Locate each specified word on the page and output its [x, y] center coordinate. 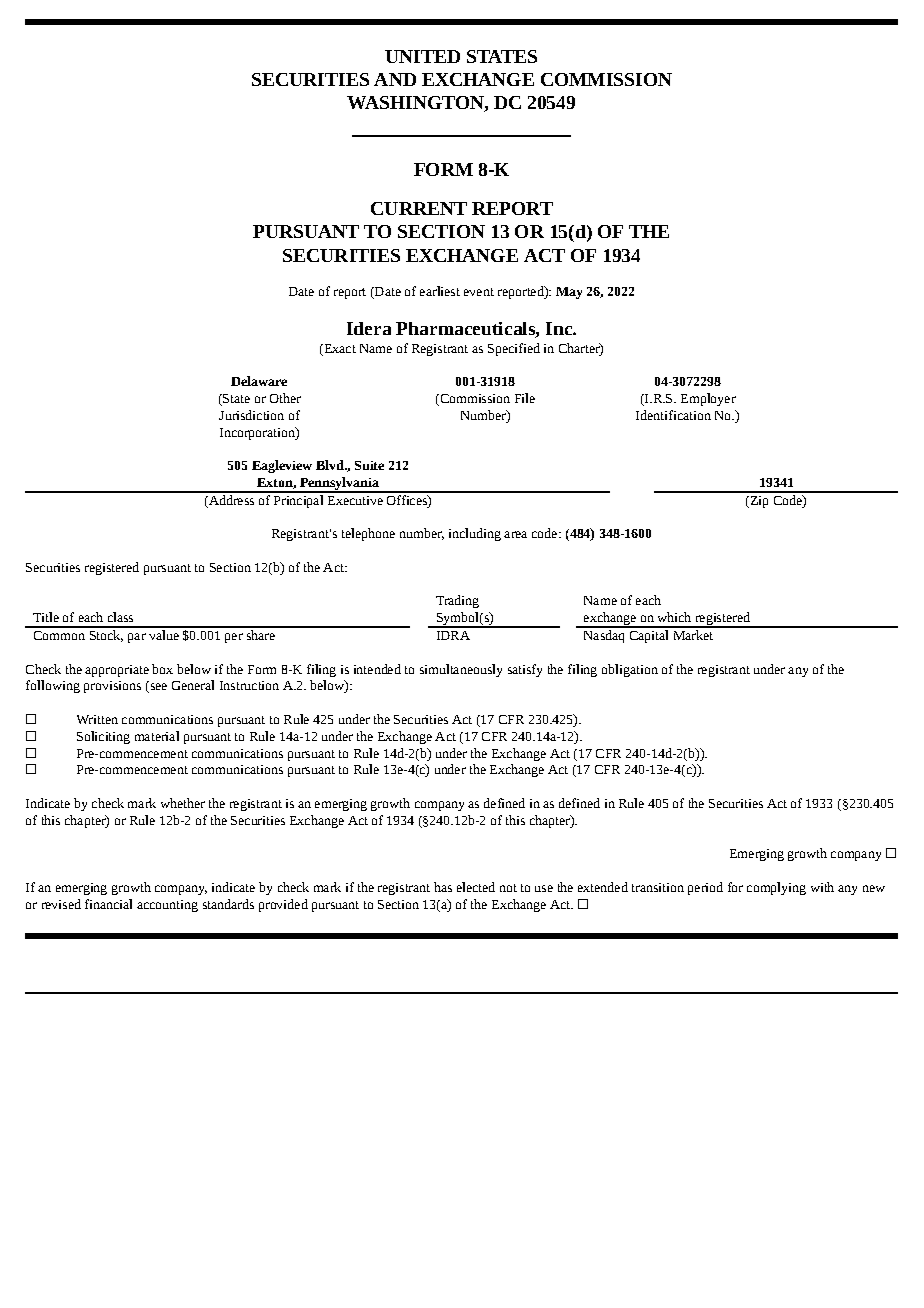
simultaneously [461, 670]
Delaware [259, 381]
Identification [673, 415]
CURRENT [419, 208]
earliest [440, 291]
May [569, 293]
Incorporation [258, 433]
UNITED [422, 56]
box [162, 669]
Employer [708, 399]
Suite [369, 465]
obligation [630, 670]
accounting [167, 906]
